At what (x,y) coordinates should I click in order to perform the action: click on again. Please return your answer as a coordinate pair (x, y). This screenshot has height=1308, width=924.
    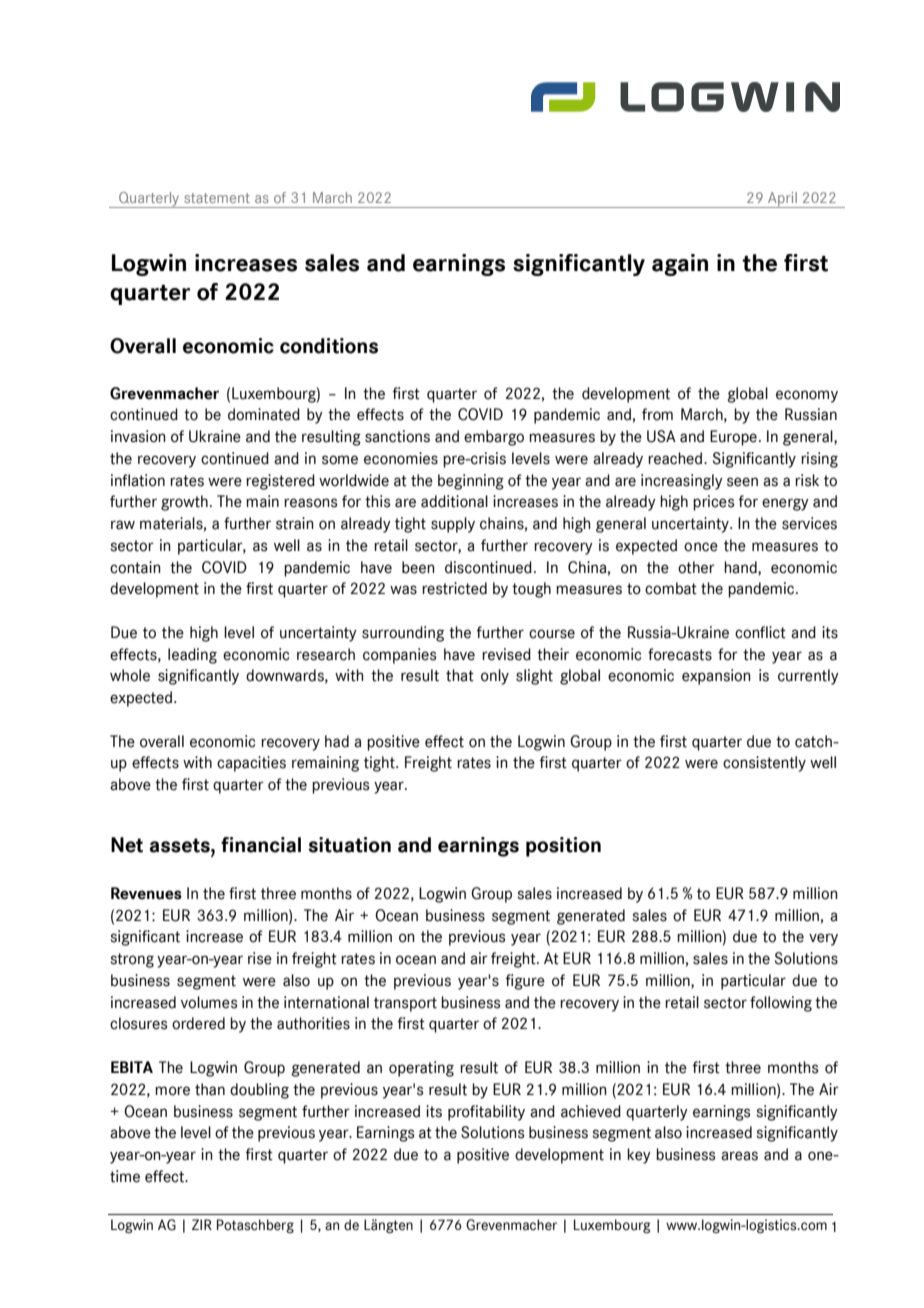
    Looking at the image, I should click on (680, 265).
